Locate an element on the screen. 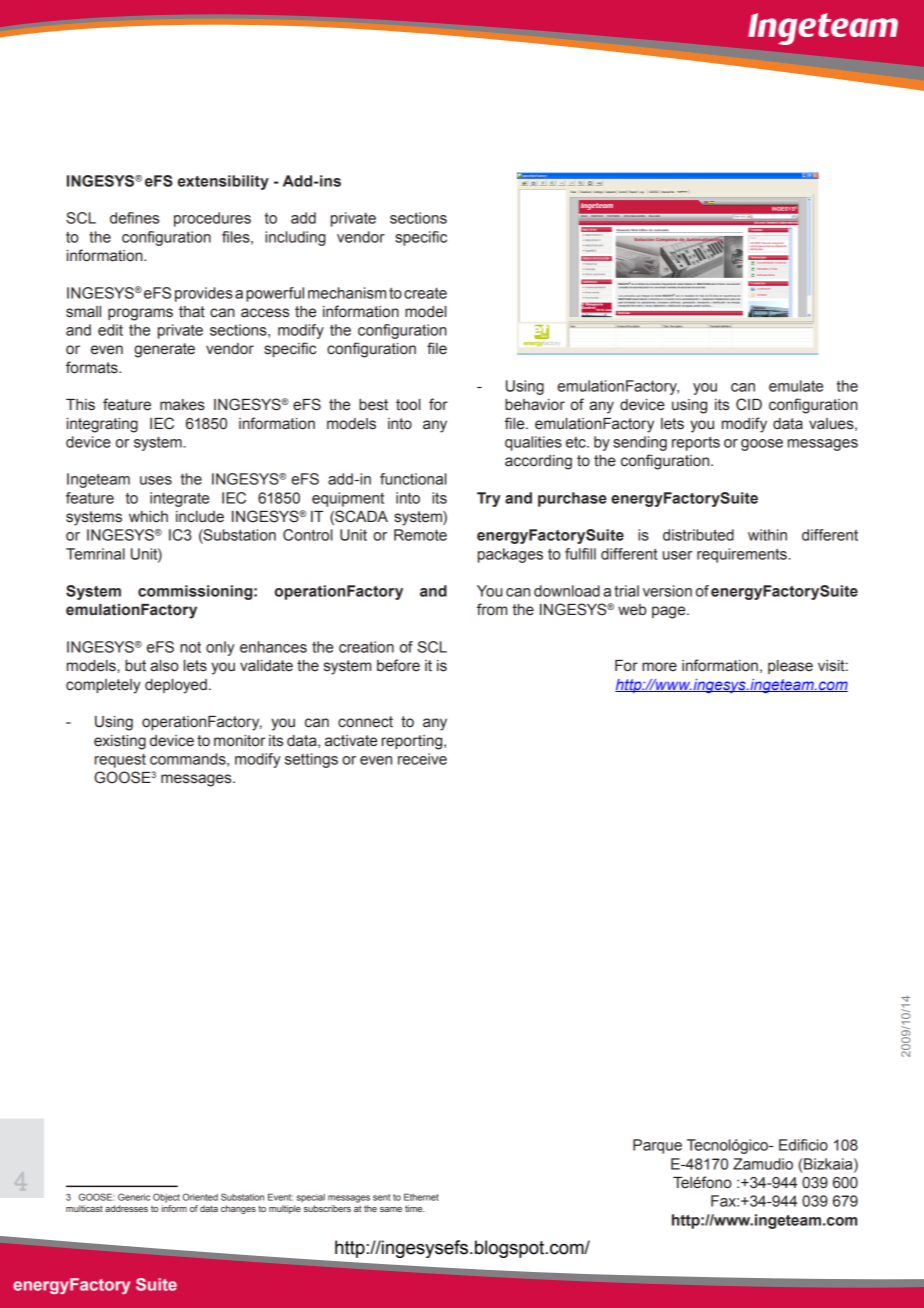 This screenshot has width=924, height=1308. more is located at coordinates (659, 667).
